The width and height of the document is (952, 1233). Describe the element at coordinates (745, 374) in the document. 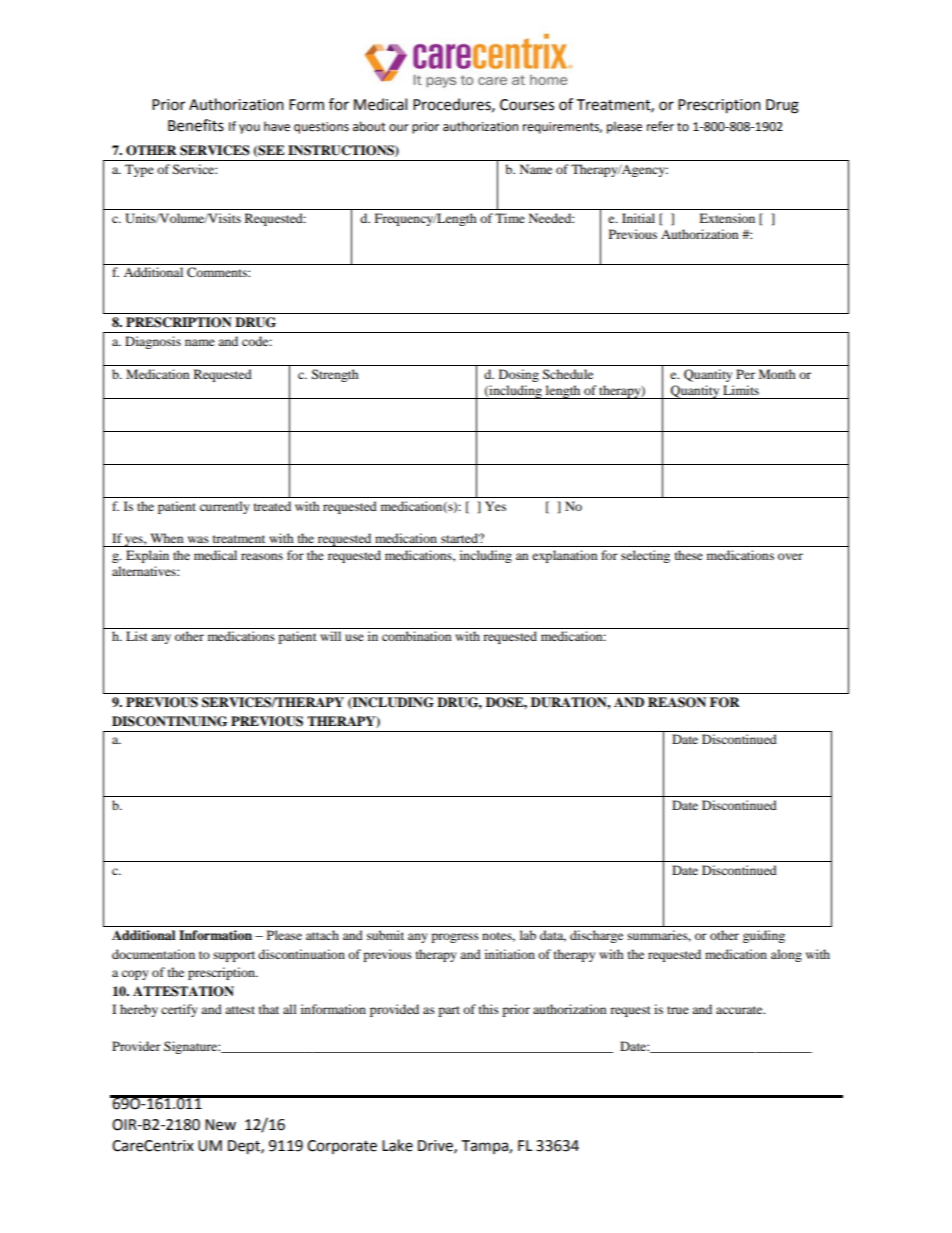

I see `Per` at that location.
